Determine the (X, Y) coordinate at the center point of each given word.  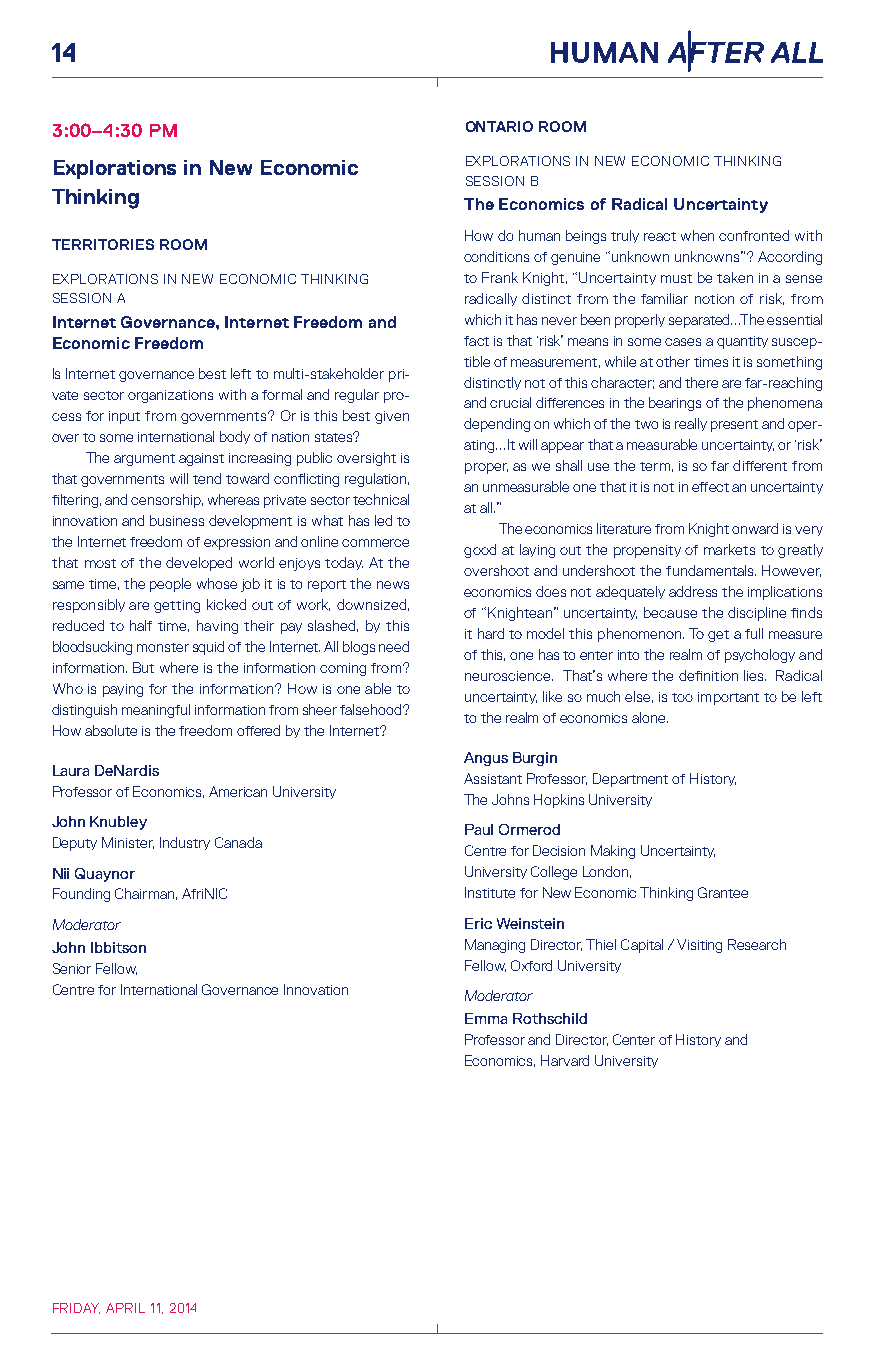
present (734, 426)
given (392, 417)
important (728, 698)
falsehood (372, 709)
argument (144, 460)
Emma (486, 1018)
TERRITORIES (103, 244)
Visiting (699, 946)
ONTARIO (499, 126)
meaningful (156, 711)
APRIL (125, 1308)
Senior (72, 968)
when (697, 235)
